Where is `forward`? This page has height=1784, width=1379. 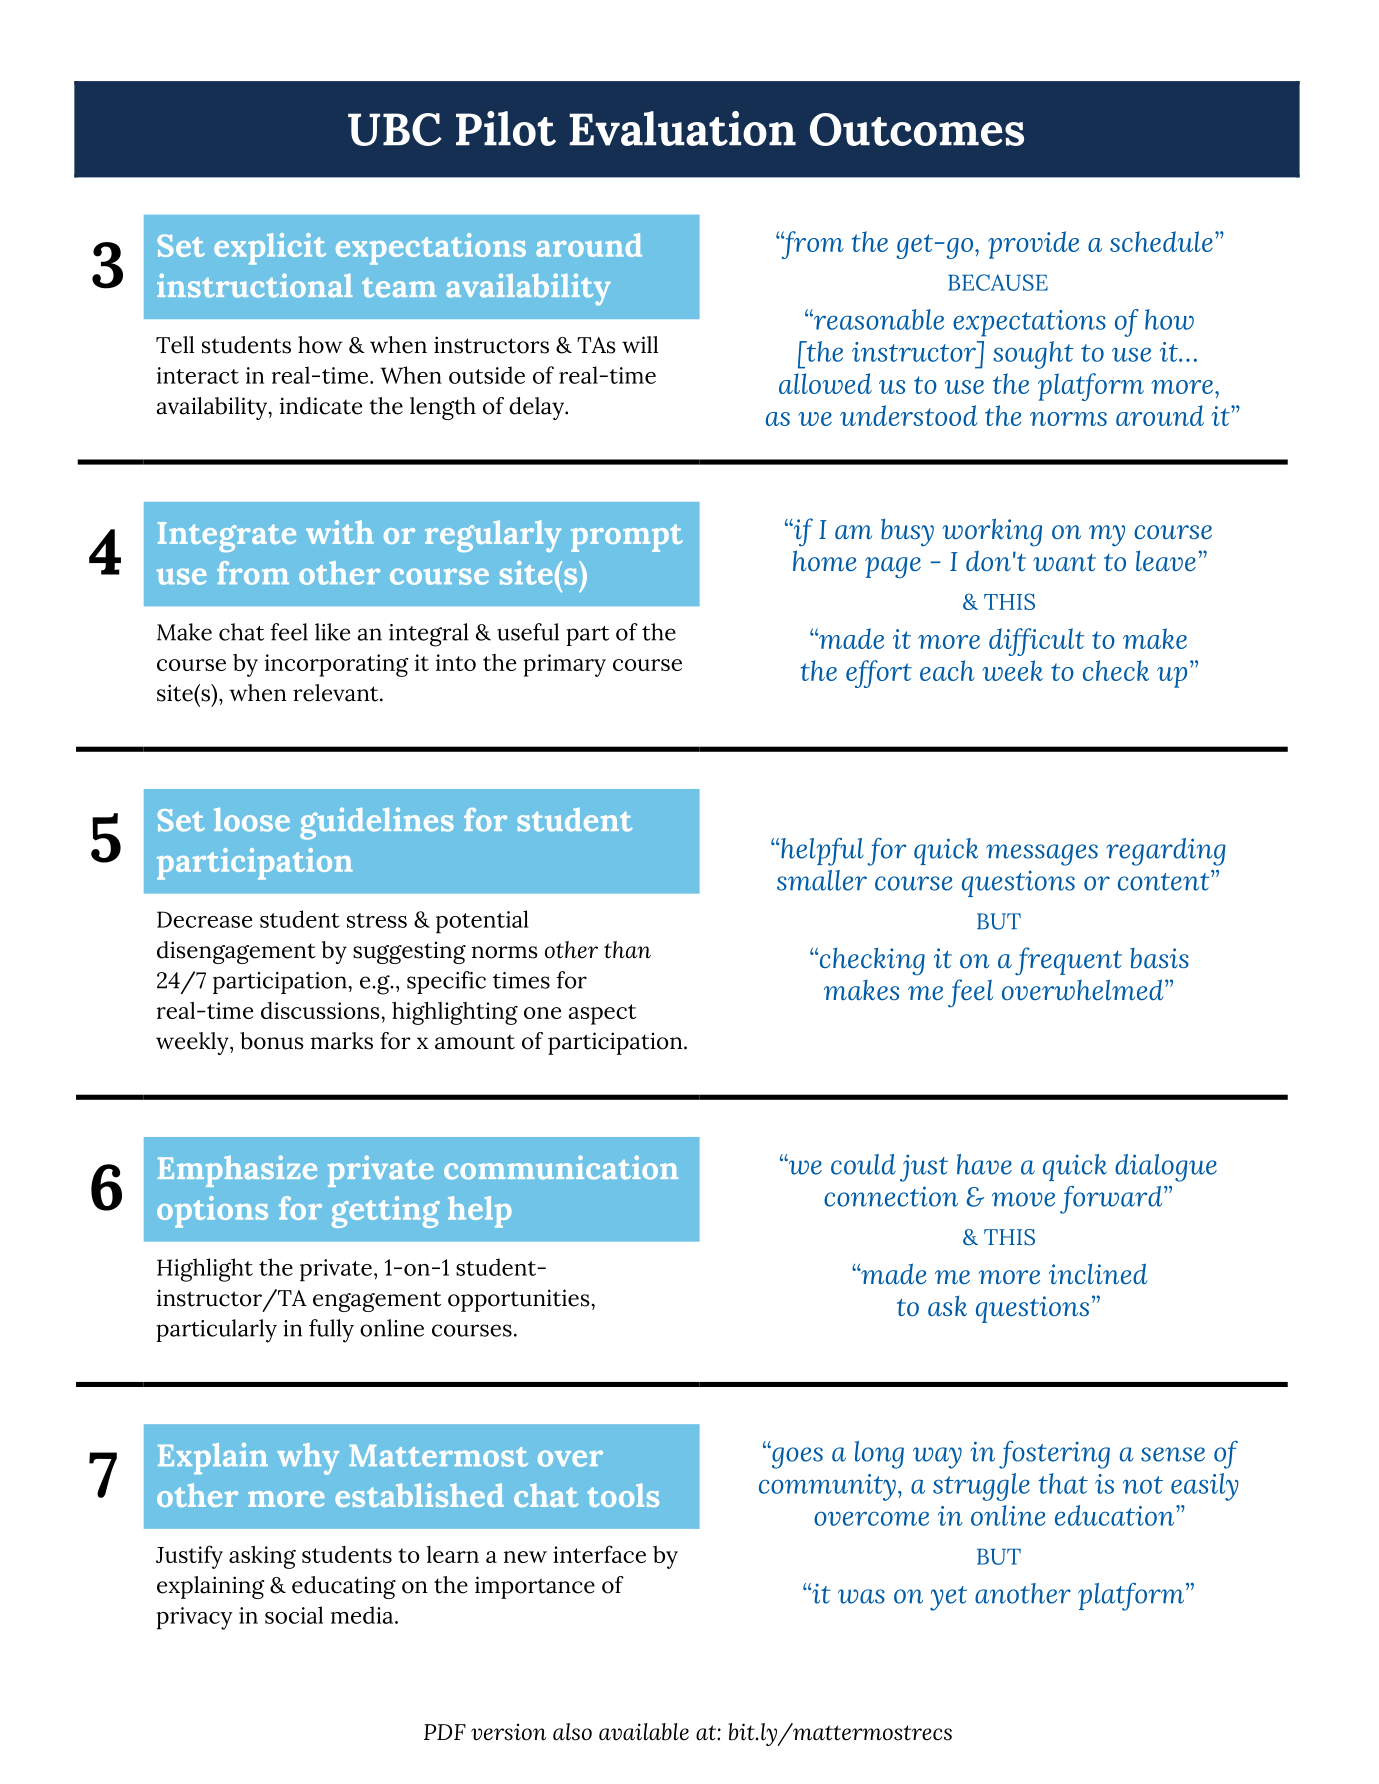 forward is located at coordinates (1112, 1200).
